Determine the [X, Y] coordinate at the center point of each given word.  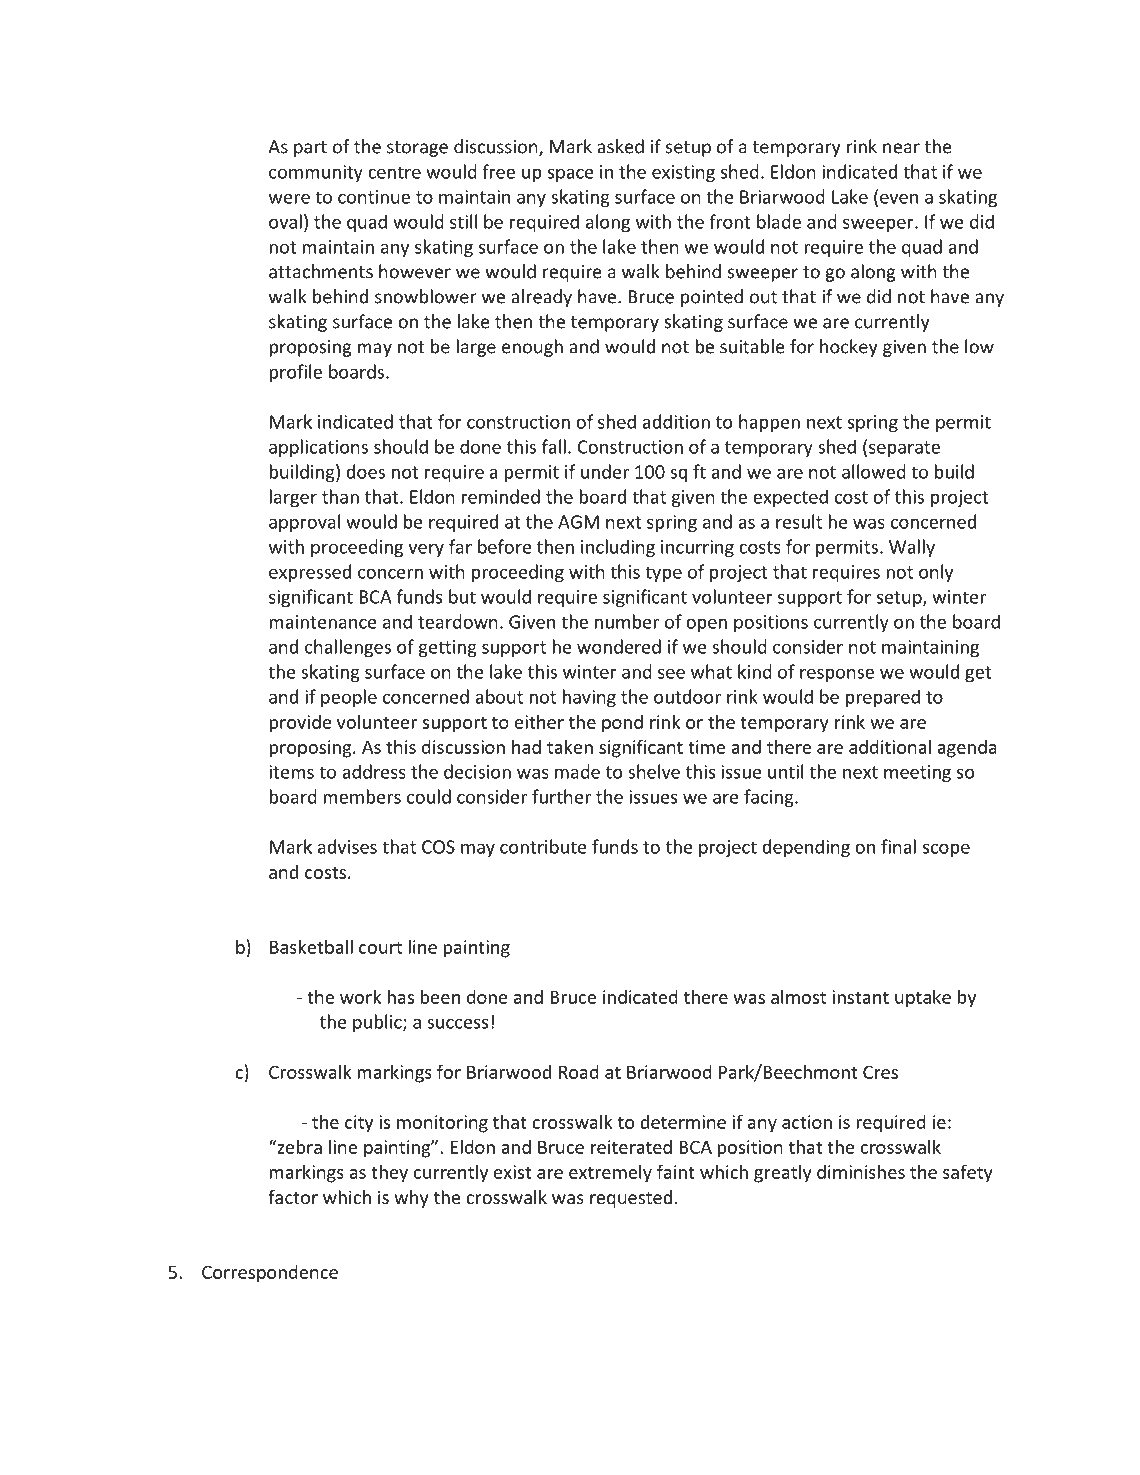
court [380, 947]
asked [620, 146]
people [349, 698]
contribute [543, 846]
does [365, 471]
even [899, 198]
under [605, 471]
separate [904, 449]
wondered [619, 646]
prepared [883, 698]
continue [374, 197]
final [898, 846]
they [389, 1173]
